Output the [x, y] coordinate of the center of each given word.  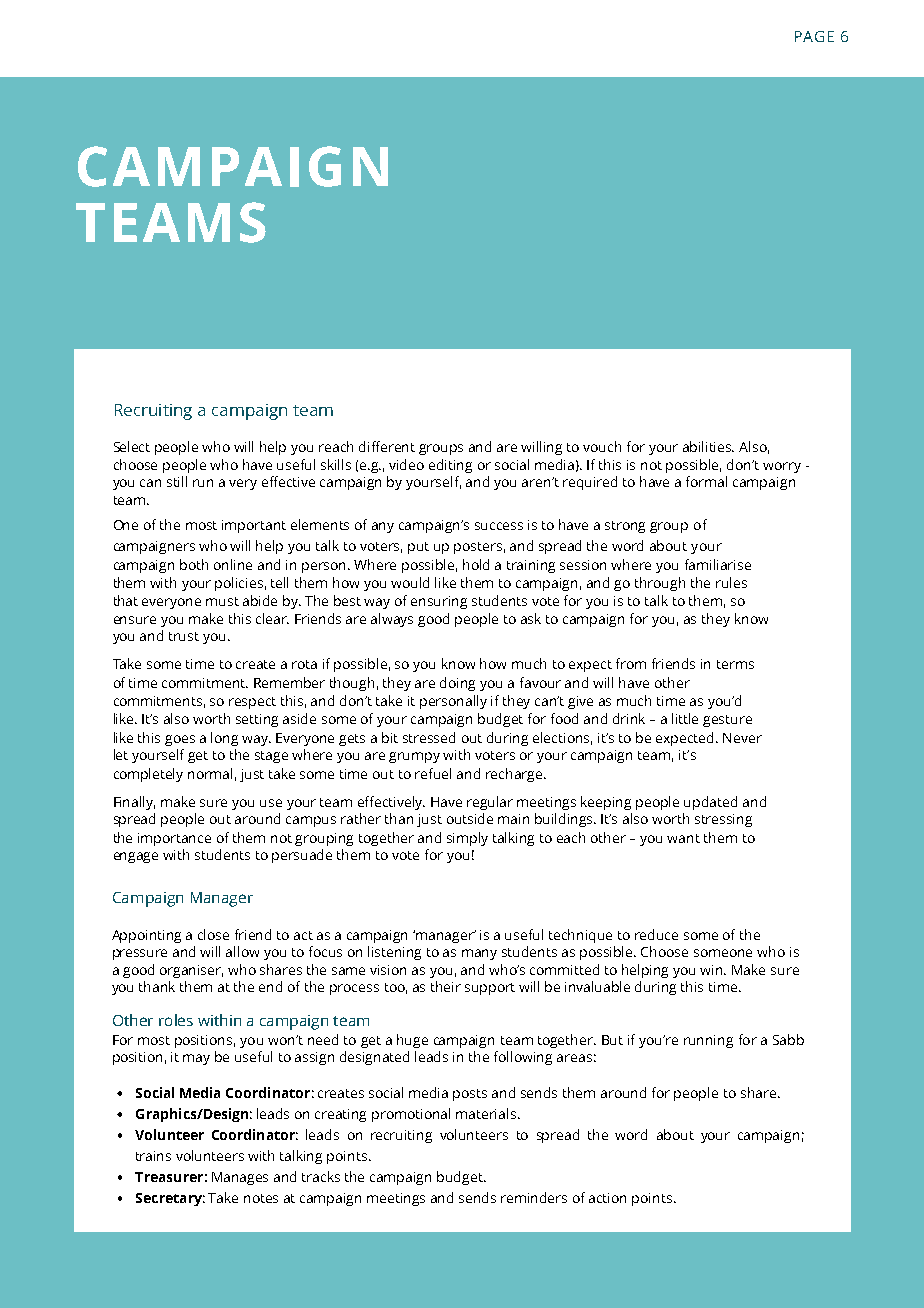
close [213, 934]
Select [132, 446]
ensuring [439, 602]
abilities [708, 446]
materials [487, 1113]
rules [731, 582]
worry [782, 467]
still [177, 481]
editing [450, 466]
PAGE [814, 36]
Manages [240, 1178]
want [683, 838]
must [222, 601]
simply [467, 839]
